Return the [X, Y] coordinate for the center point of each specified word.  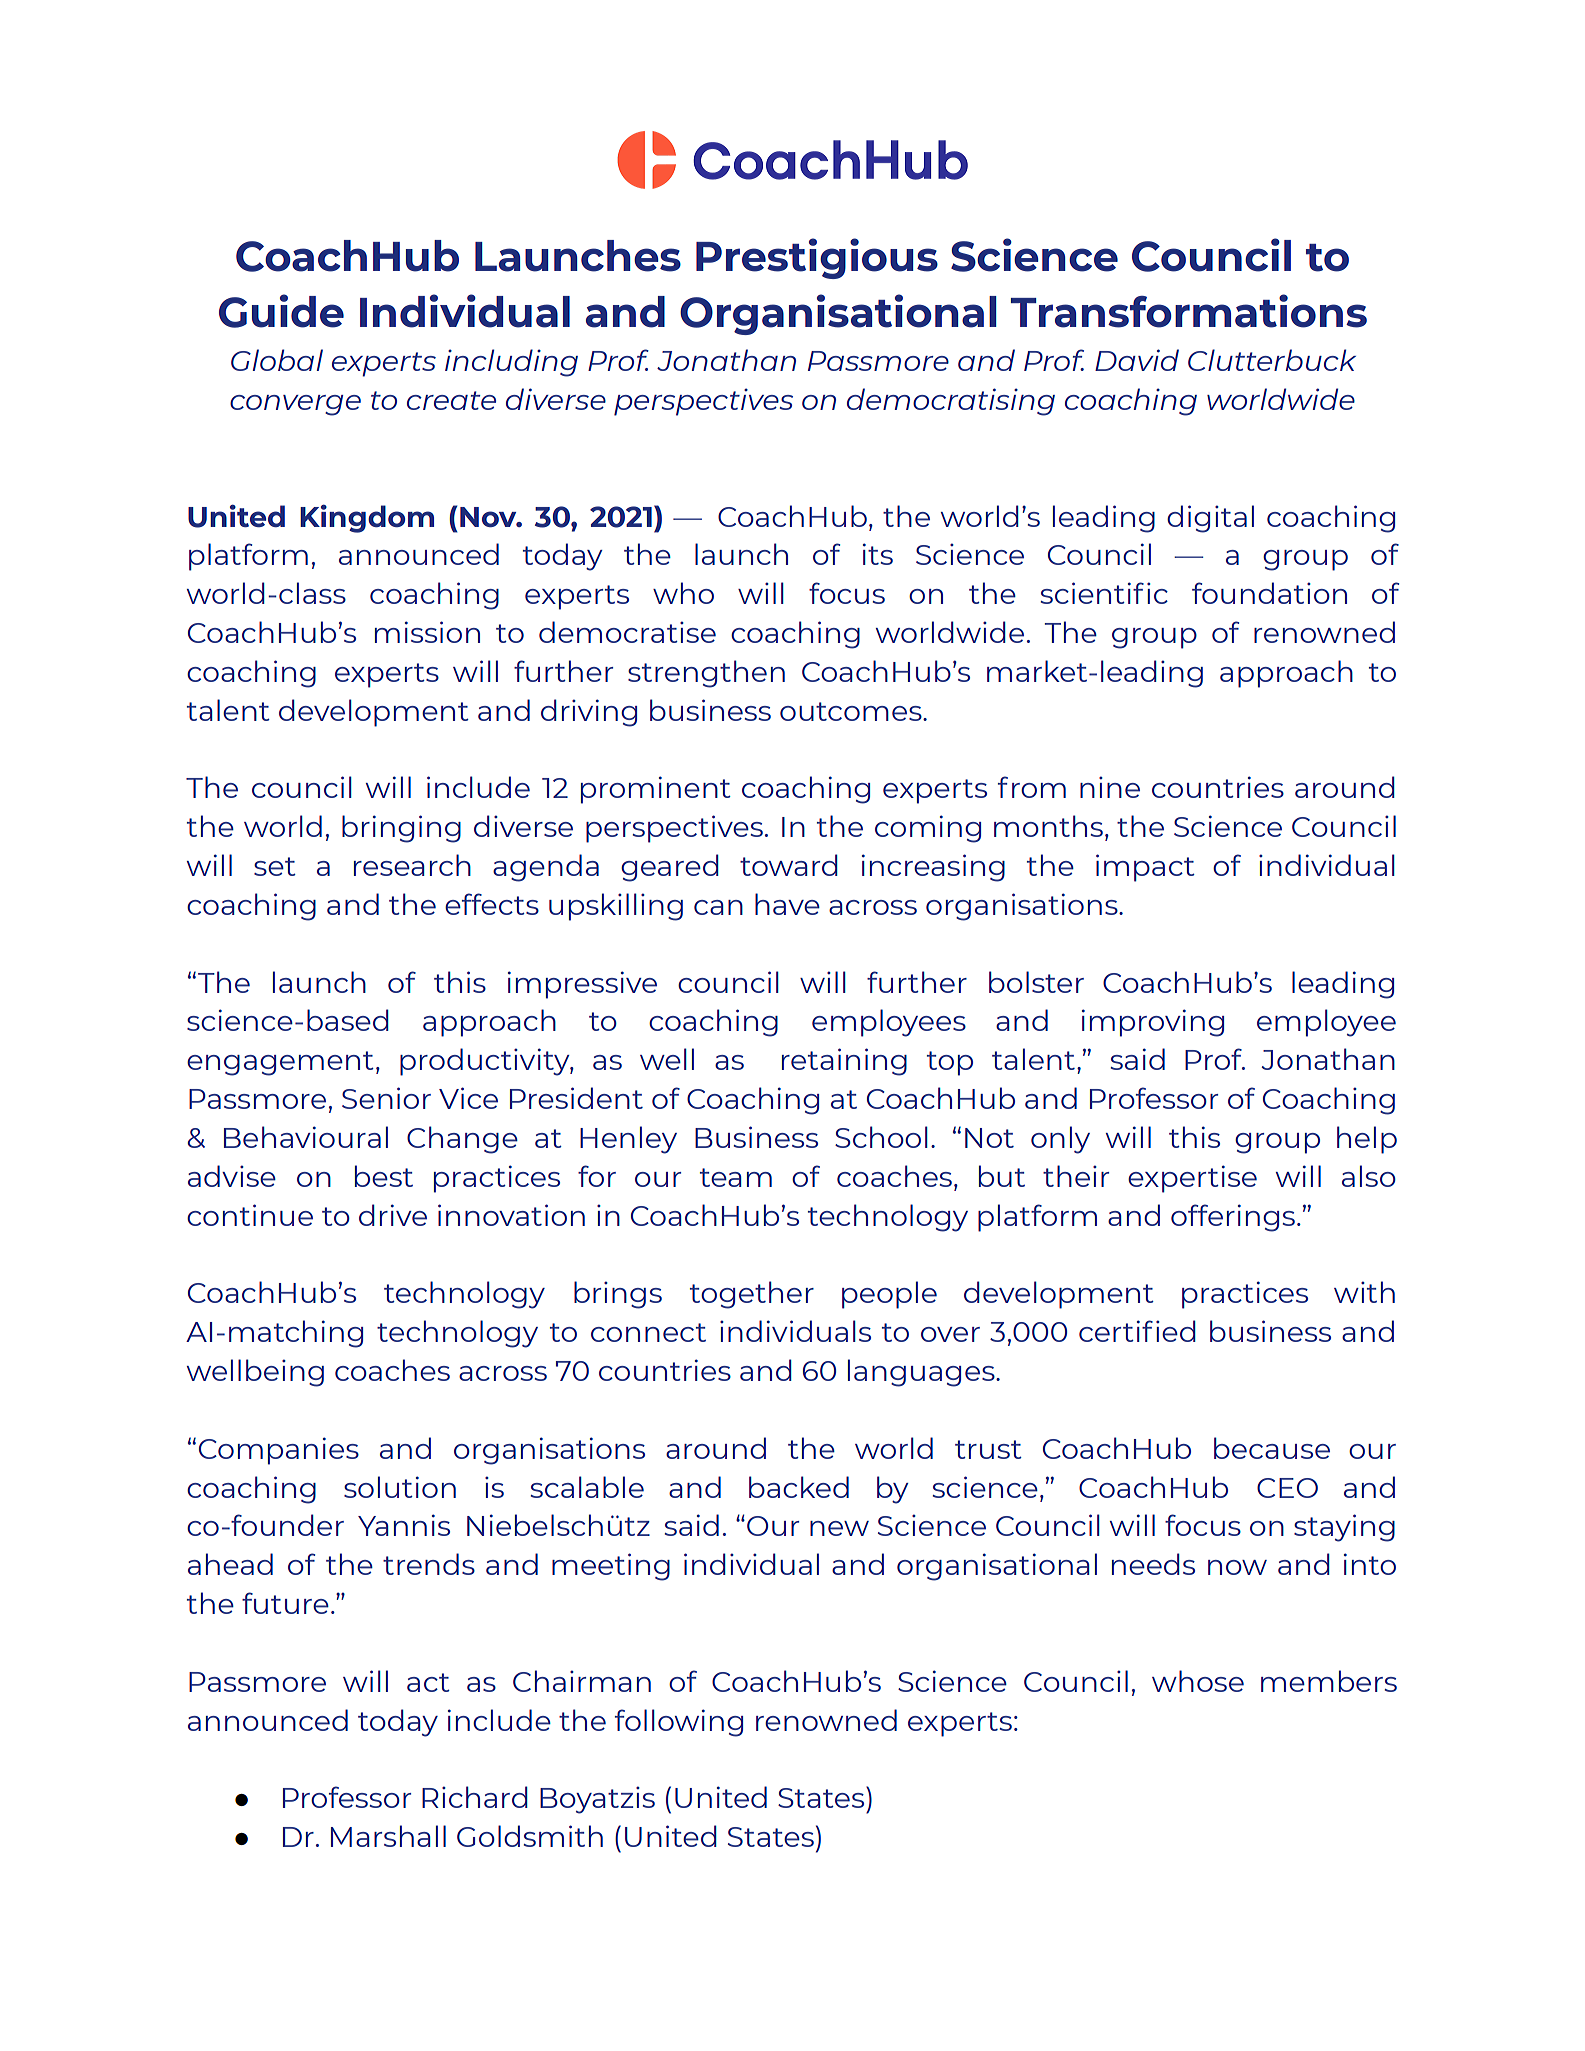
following [679, 1723]
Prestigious [817, 258]
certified [1137, 1331]
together [752, 1295]
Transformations [1189, 311]
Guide [281, 311]
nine [1110, 787]
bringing [401, 829]
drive [393, 1215]
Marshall [388, 1836]
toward [789, 865]
